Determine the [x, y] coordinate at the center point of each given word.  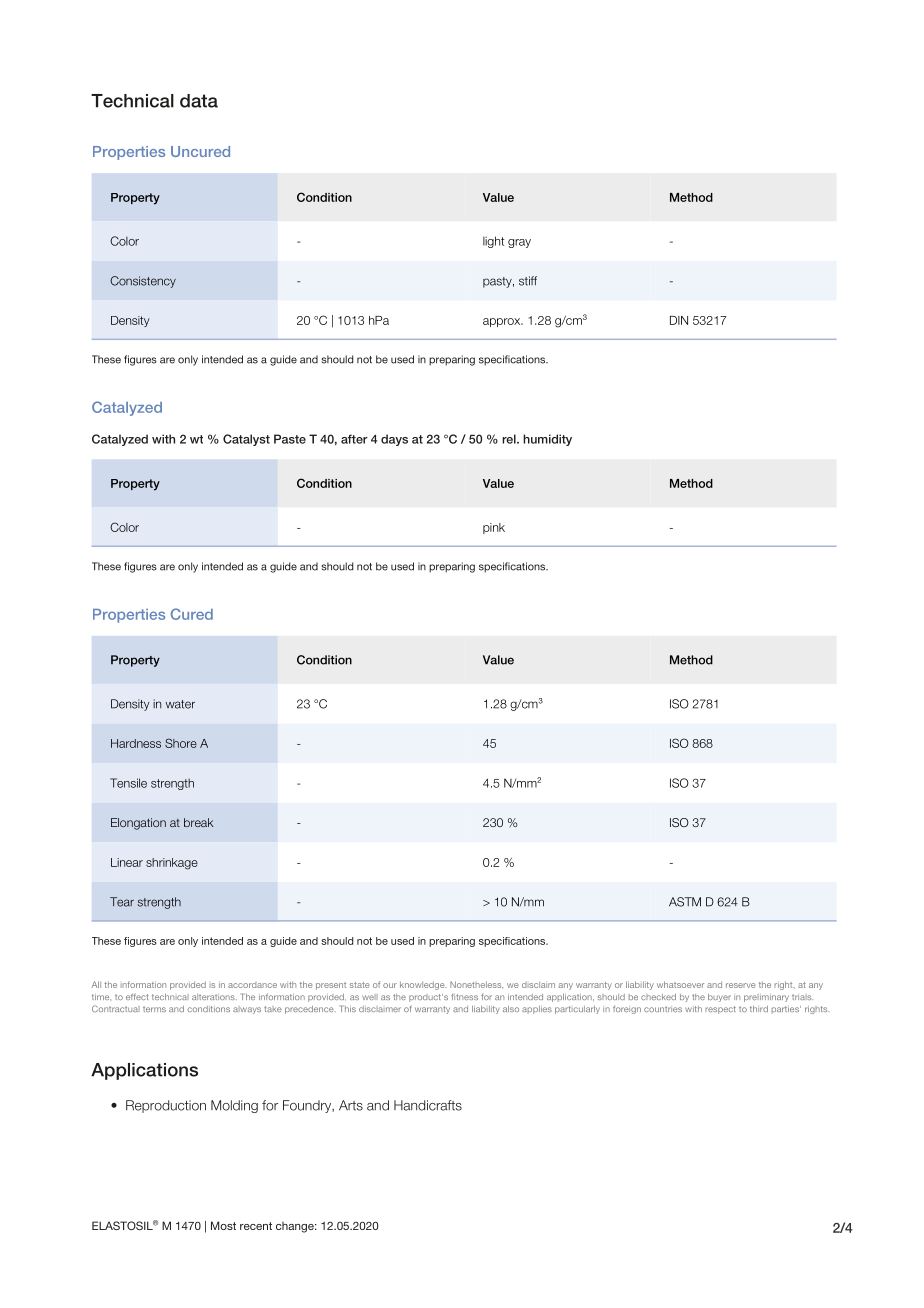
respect [720, 1010]
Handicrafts [428, 1105]
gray [519, 243]
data [199, 101]
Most [223, 1225]
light [494, 242]
